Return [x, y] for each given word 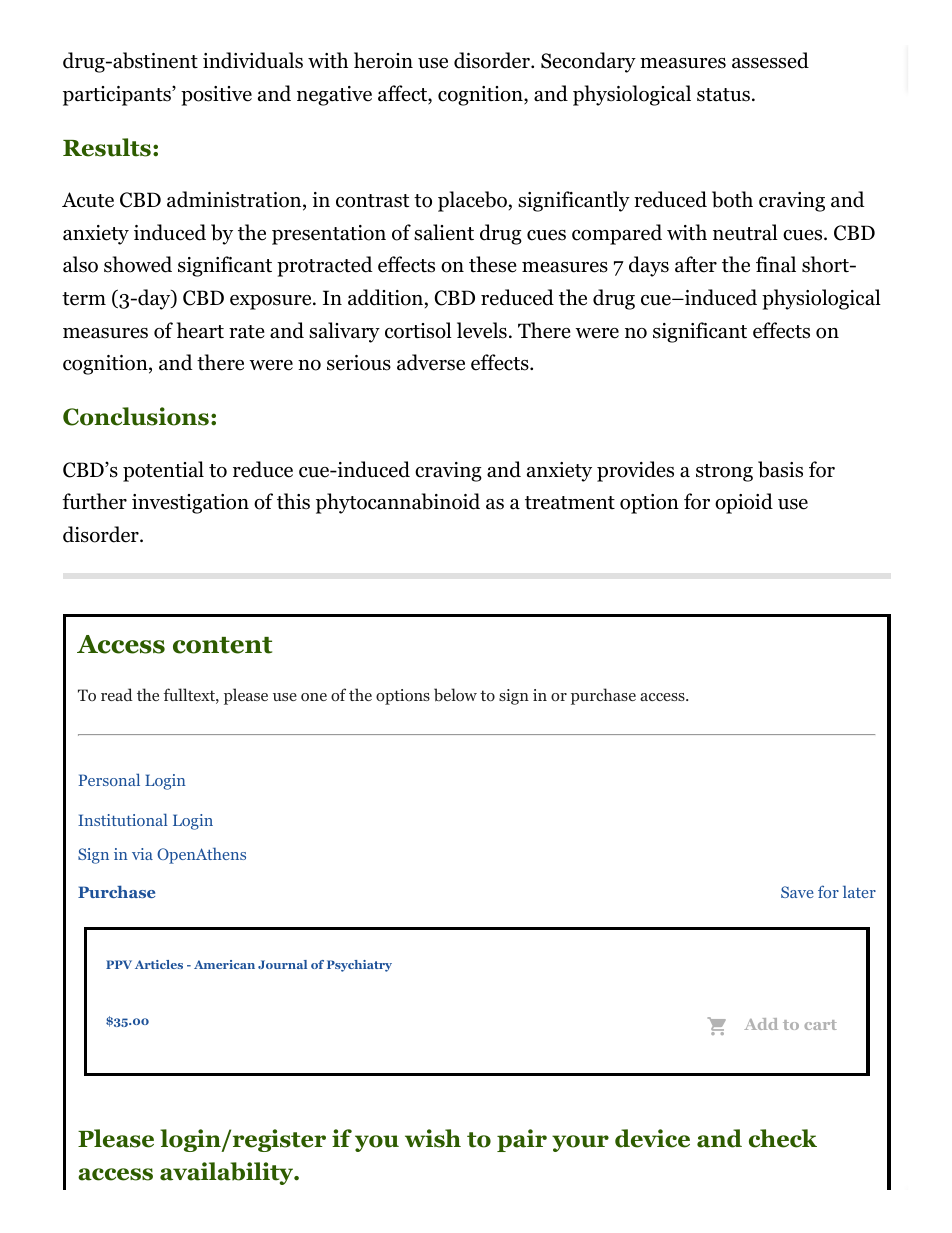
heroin [383, 60]
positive [216, 96]
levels [482, 330]
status [723, 95]
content [222, 645]
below [455, 695]
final [776, 264]
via [142, 854]
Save [797, 892]
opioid [744, 503]
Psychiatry [359, 966]
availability [227, 1173]
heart [200, 330]
